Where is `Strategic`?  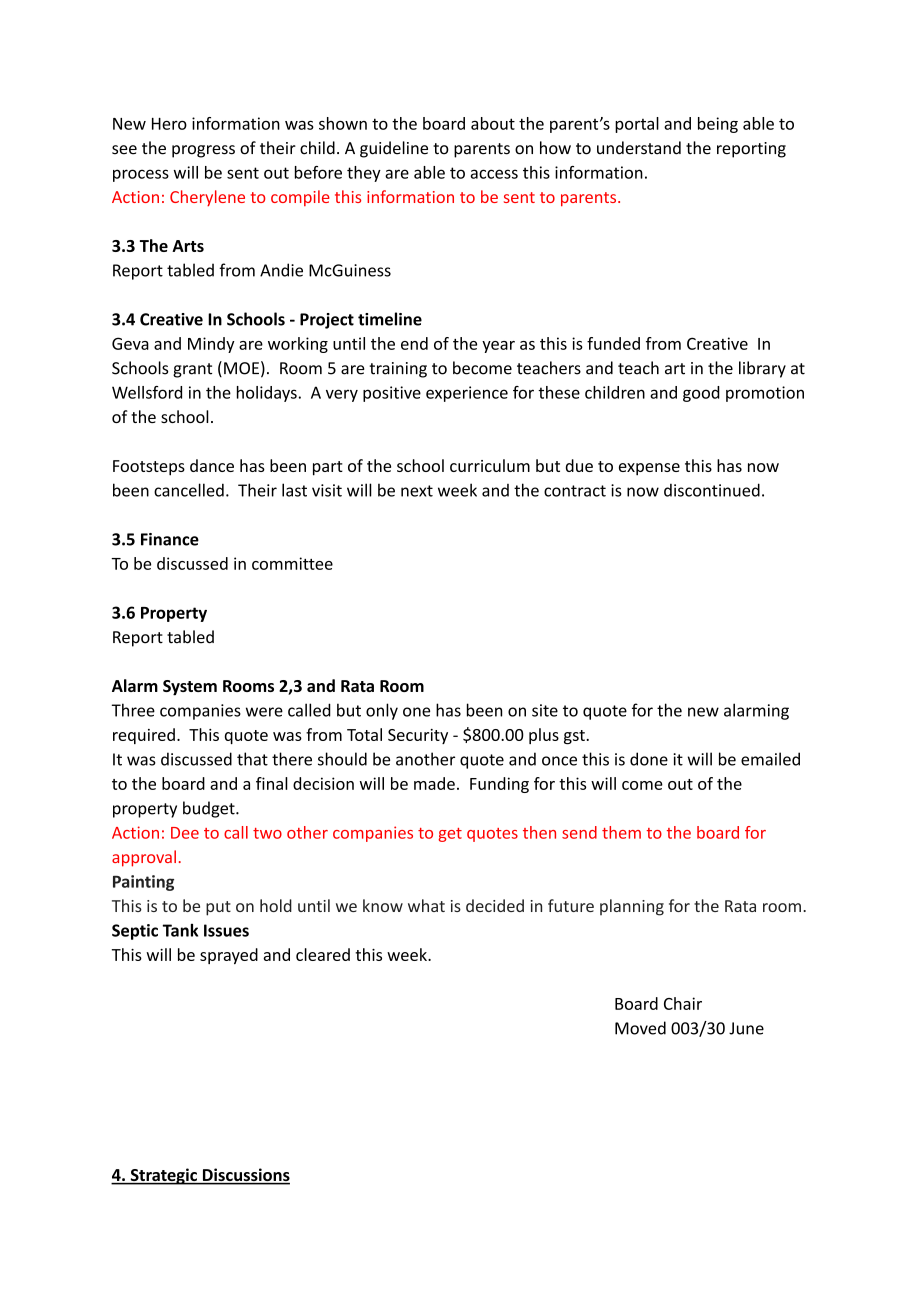
Strategic is located at coordinates (163, 1176).
